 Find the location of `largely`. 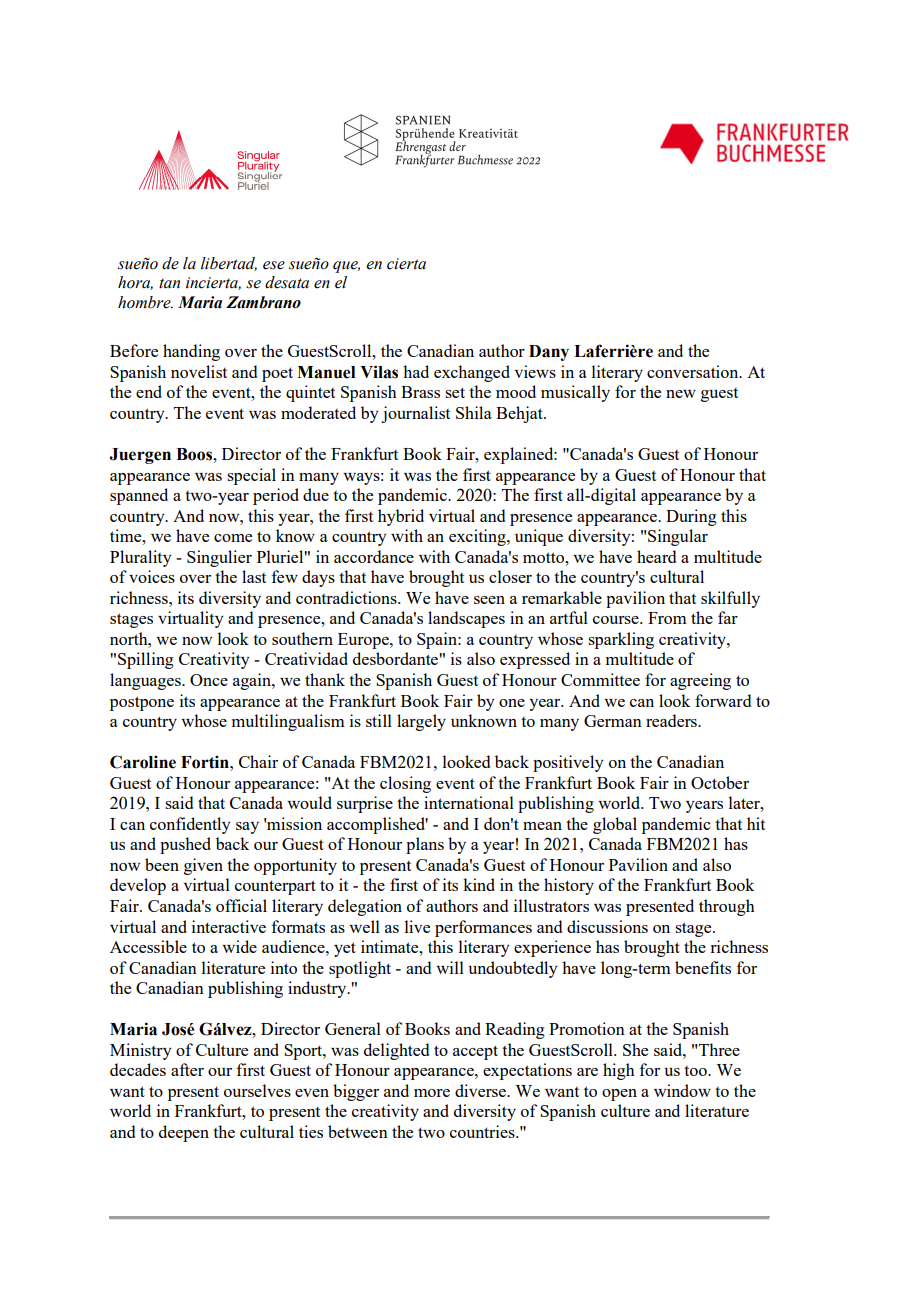

largely is located at coordinates (421, 722).
